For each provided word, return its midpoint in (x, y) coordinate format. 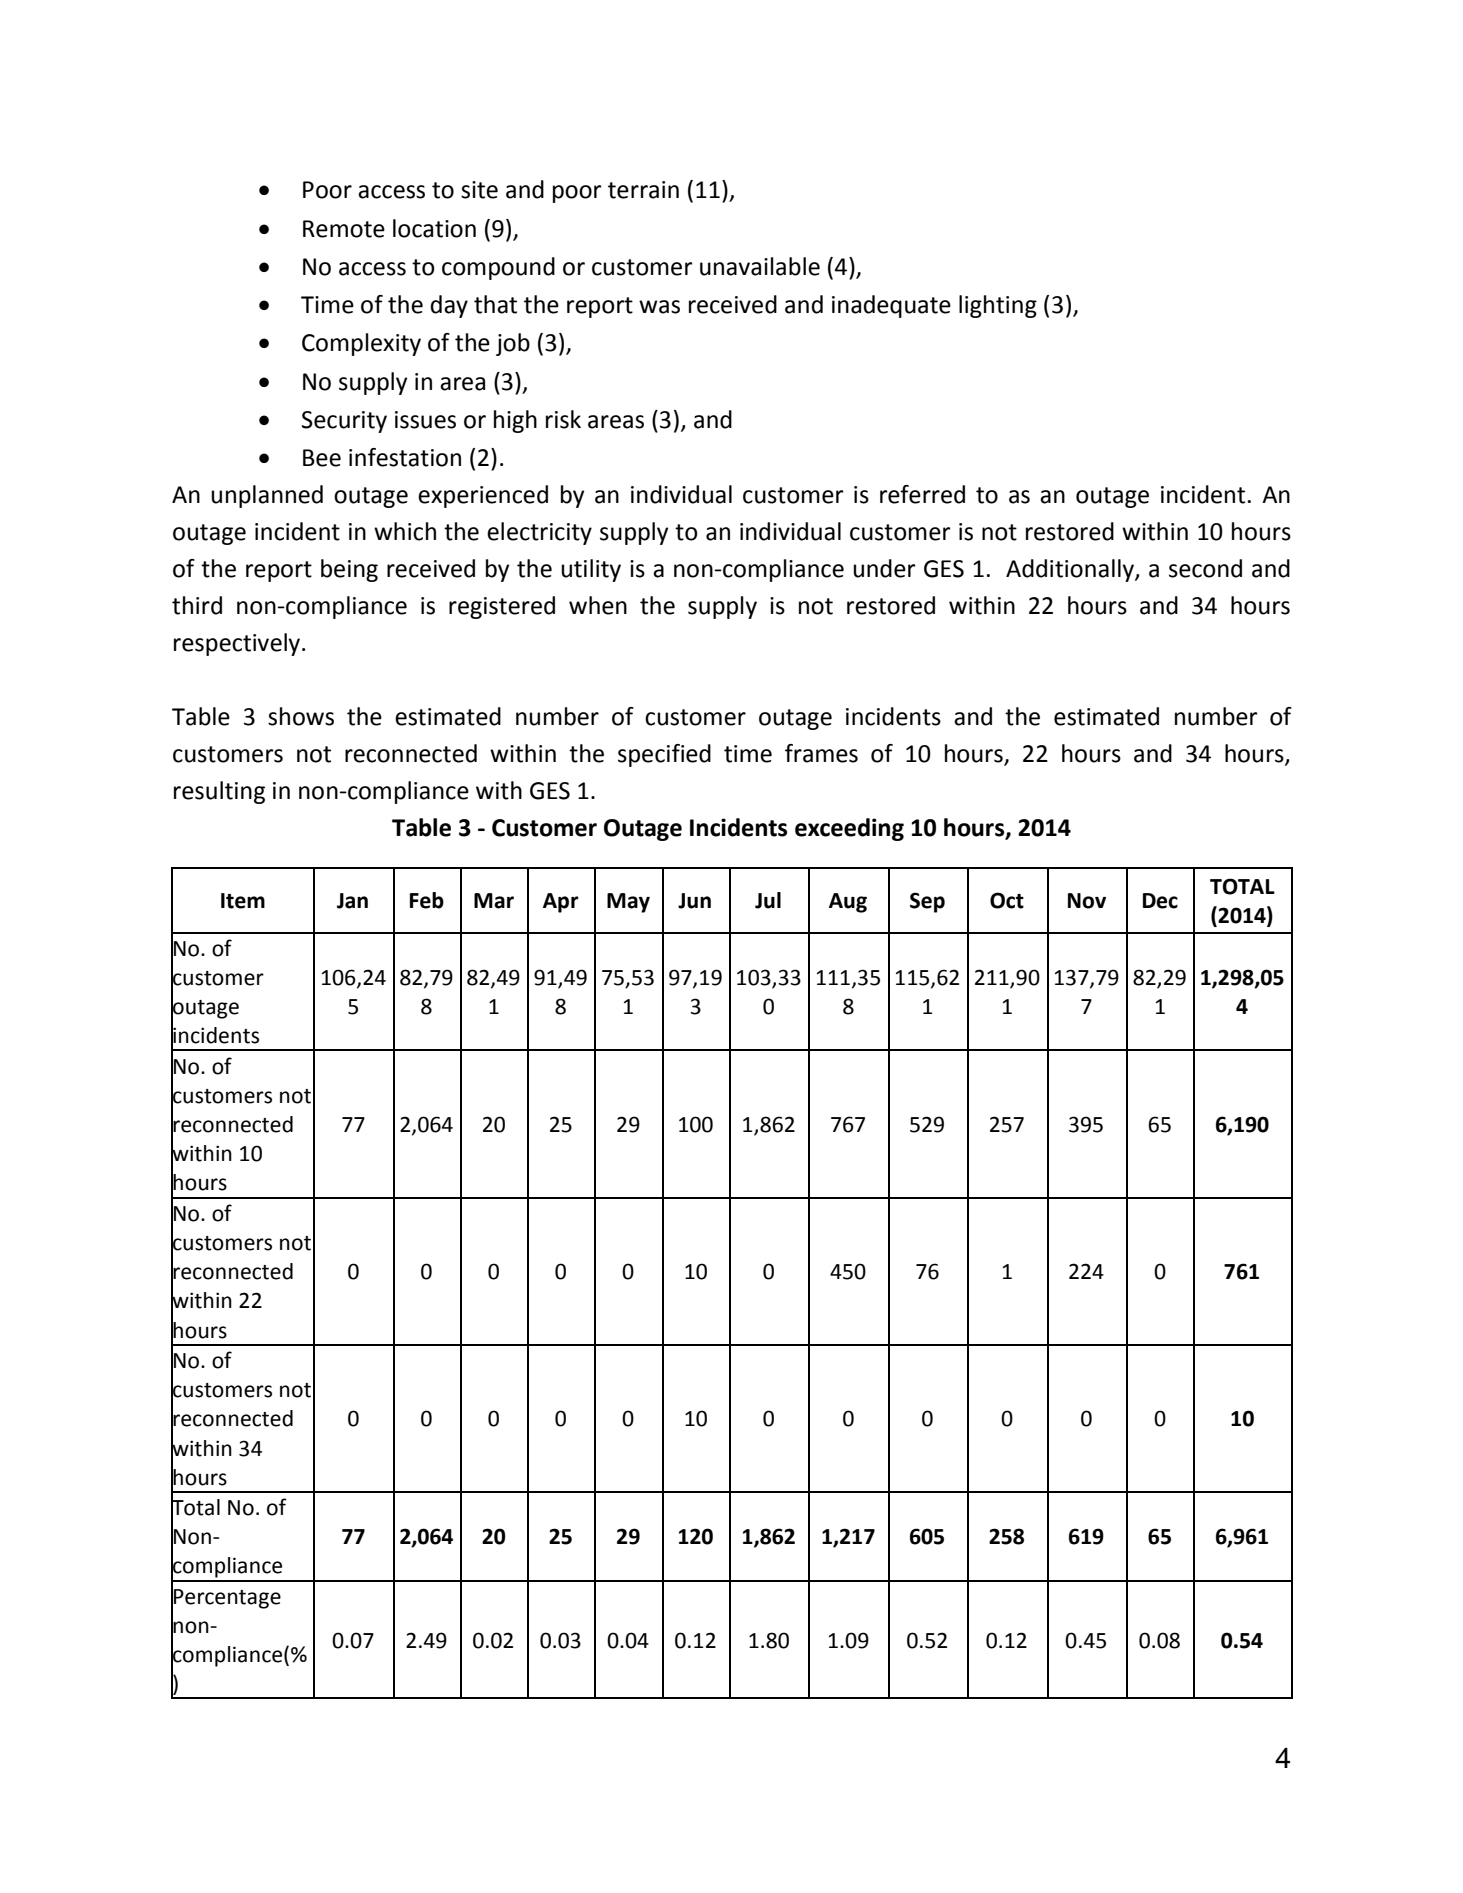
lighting (998, 306)
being (349, 570)
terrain (643, 190)
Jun (694, 901)
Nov (1087, 901)
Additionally (1071, 570)
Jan (352, 901)
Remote (344, 229)
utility (591, 570)
